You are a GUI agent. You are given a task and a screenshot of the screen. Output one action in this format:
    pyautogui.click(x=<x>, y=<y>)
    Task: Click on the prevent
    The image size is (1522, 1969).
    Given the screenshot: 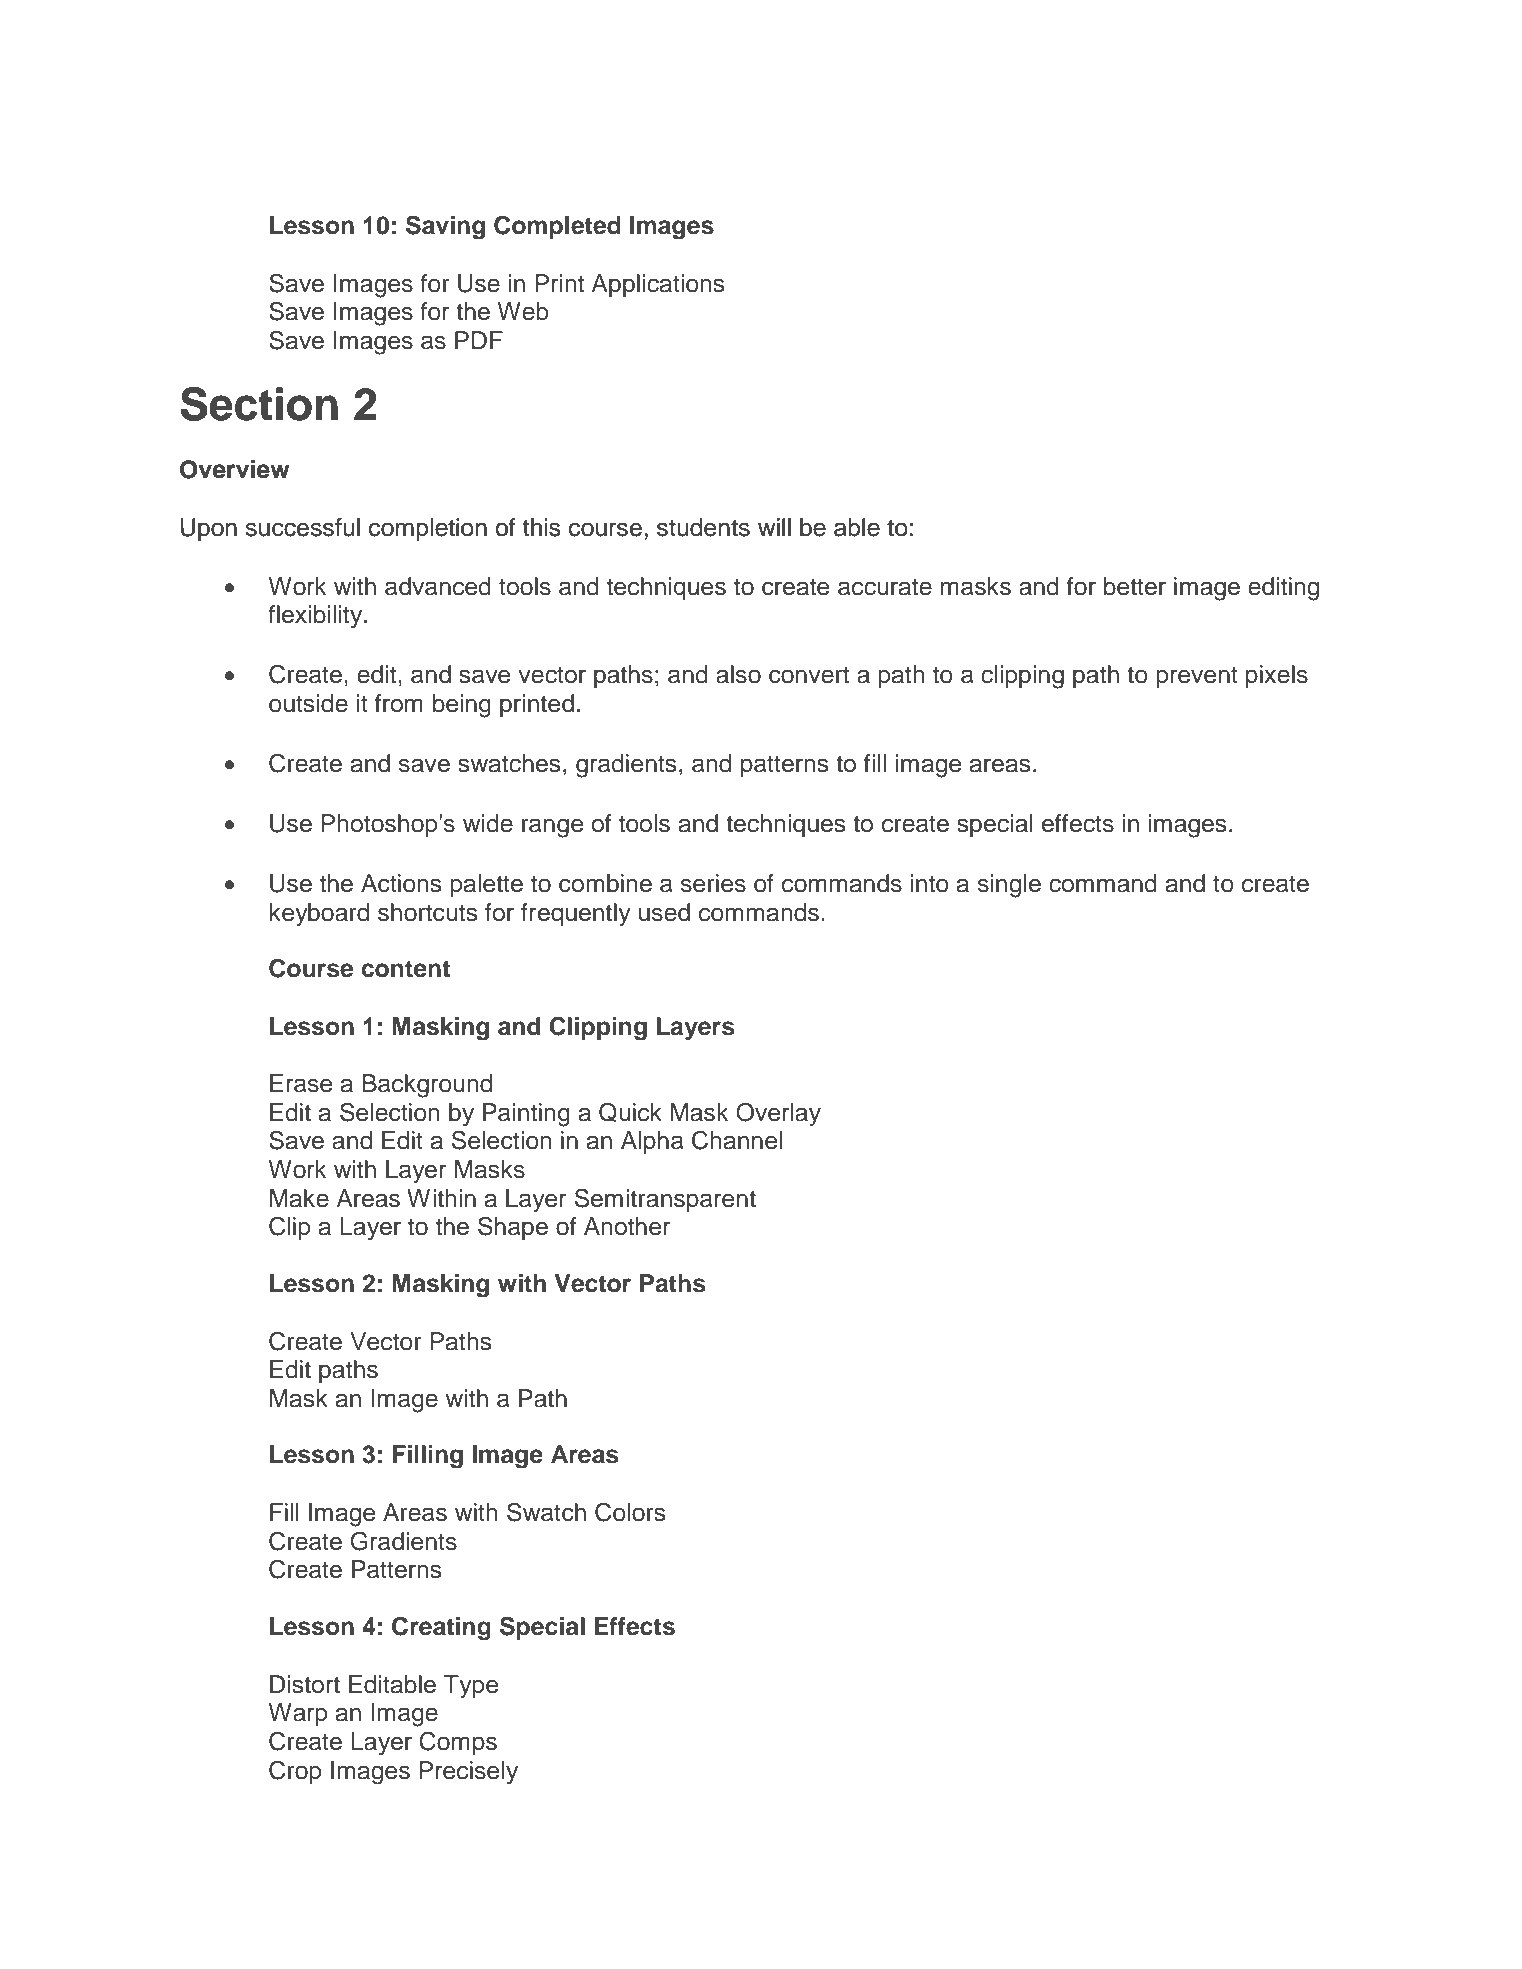 What is the action you would take?
    pyautogui.click(x=1197, y=677)
